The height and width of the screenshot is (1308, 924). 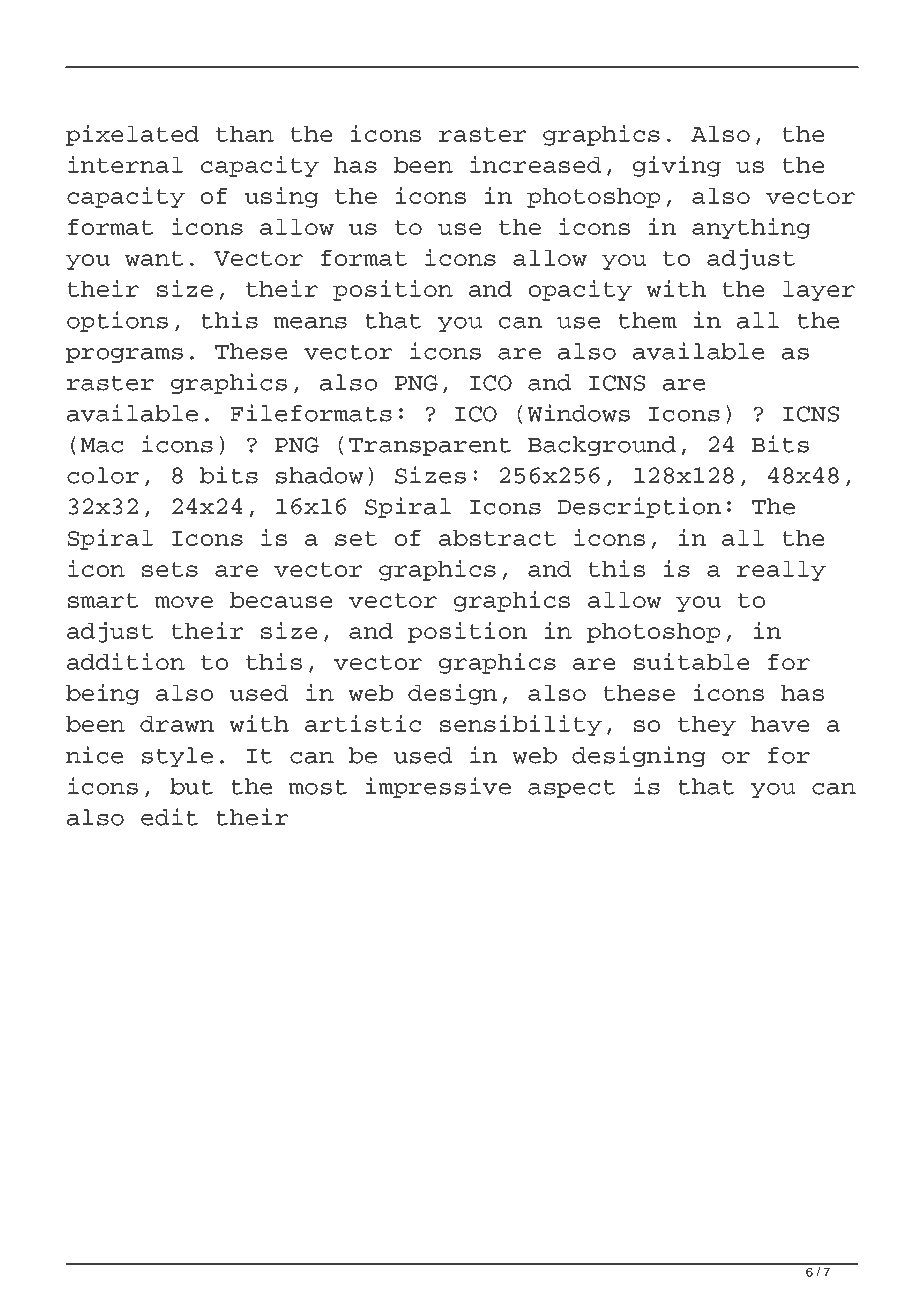 What do you see at coordinates (438, 787) in the screenshot?
I see `impressive` at bounding box center [438, 787].
